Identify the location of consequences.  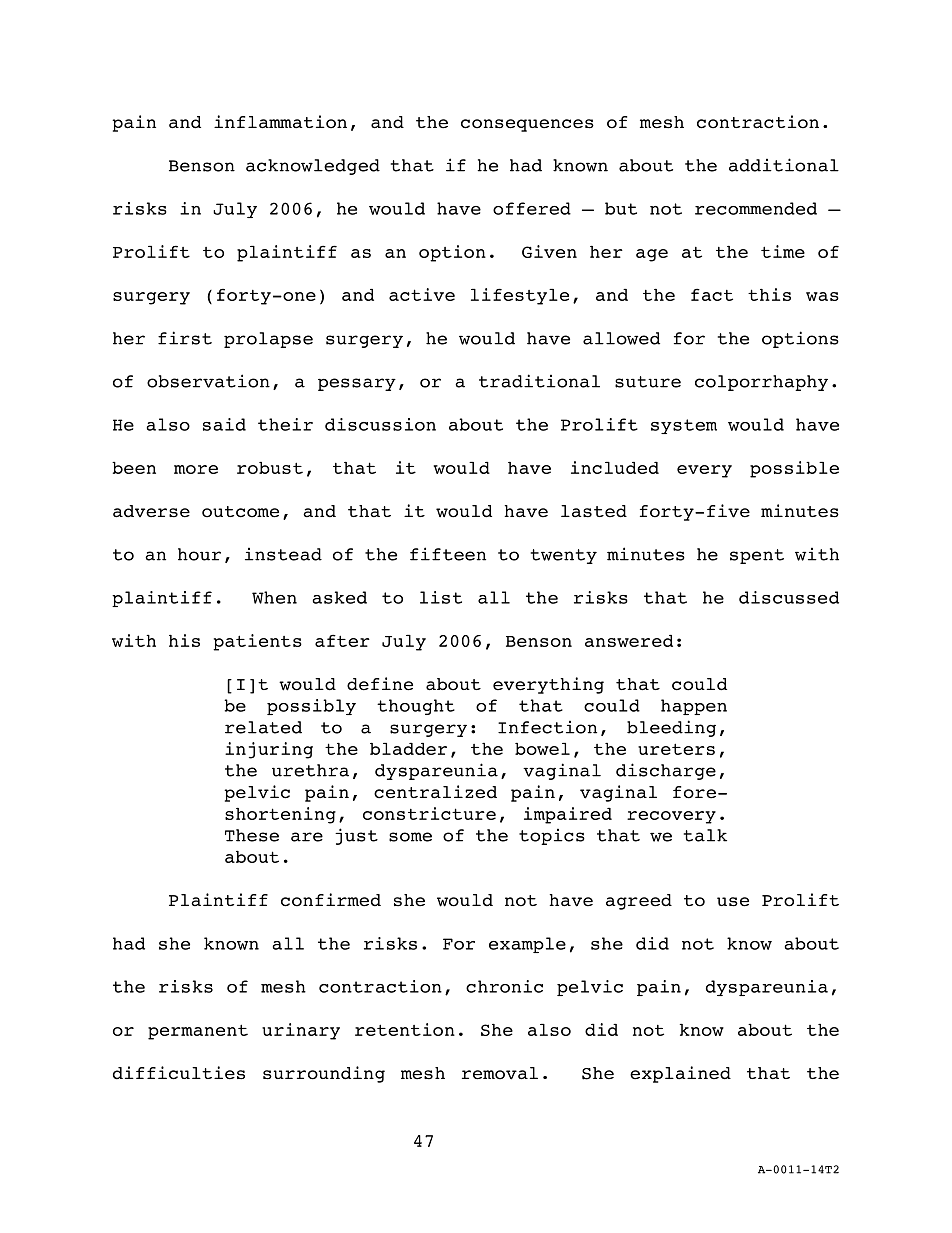
(527, 125).
